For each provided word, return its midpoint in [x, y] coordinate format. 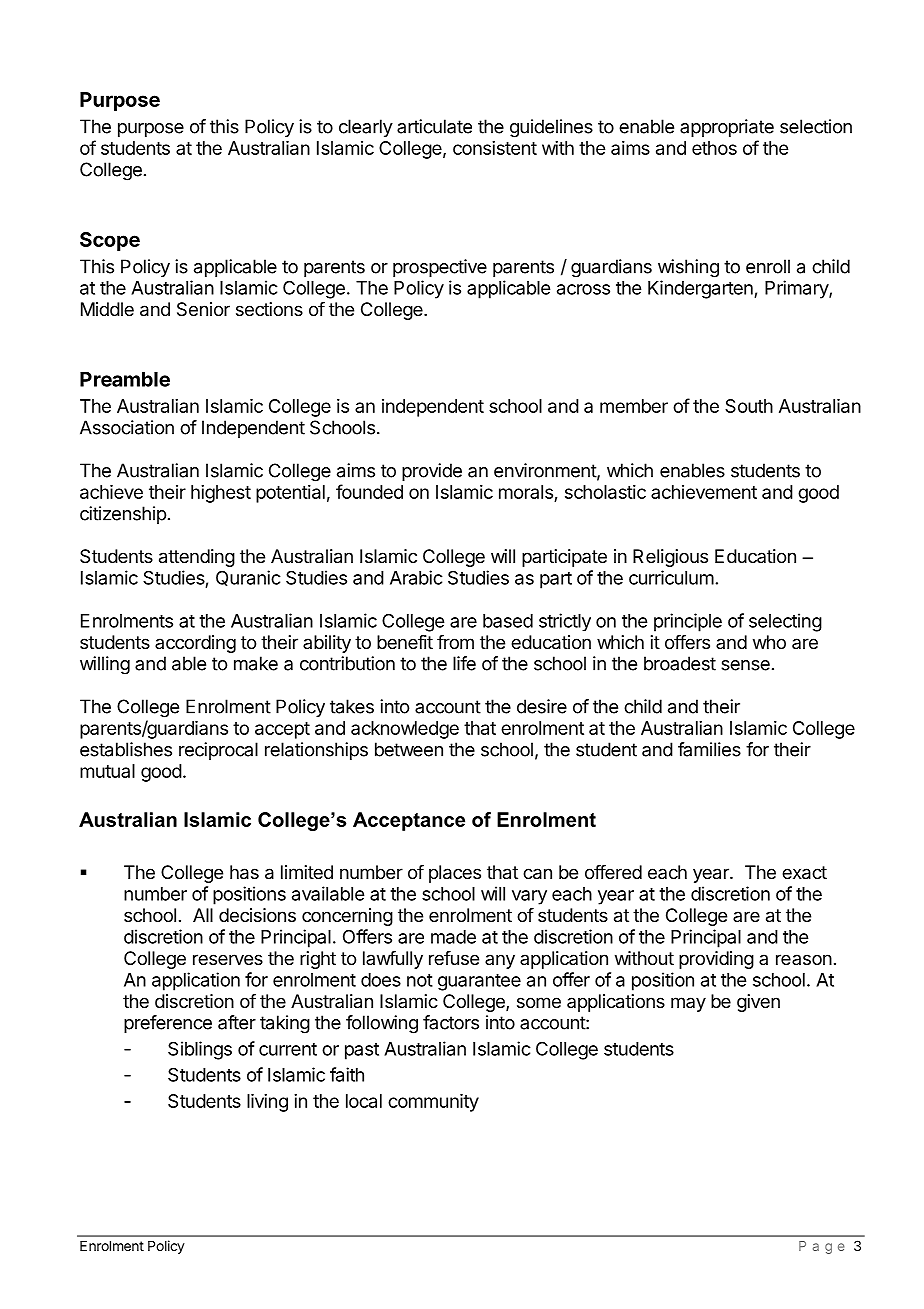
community [433, 1103]
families [709, 749]
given [758, 1003]
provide [432, 472]
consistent [495, 148]
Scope [110, 241]
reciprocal [218, 751]
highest [221, 494]
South [749, 406]
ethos [714, 148]
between [409, 749]
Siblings [200, 1050]
